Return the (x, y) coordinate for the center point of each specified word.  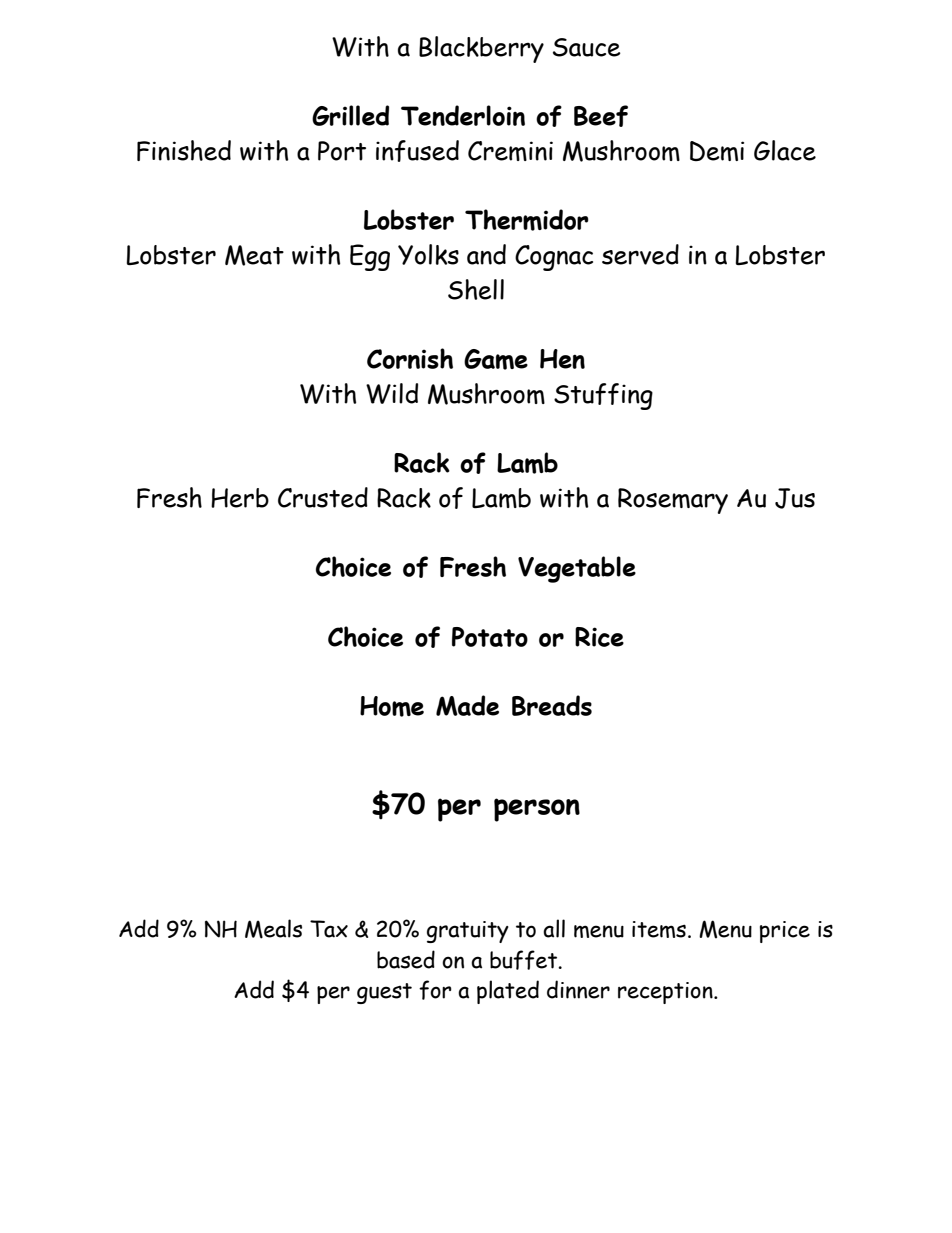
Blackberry (481, 49)
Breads (552, 705)
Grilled (350, 115)
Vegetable (577, 569)
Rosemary (673, 501)
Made (467, 705)
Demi (717, 151)
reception (666, 993)
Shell (476, 289)
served (640, 254)
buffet (524, 960)
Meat (254, 255)
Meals (273, 929)
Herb (240, 498)
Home (392, 706)
